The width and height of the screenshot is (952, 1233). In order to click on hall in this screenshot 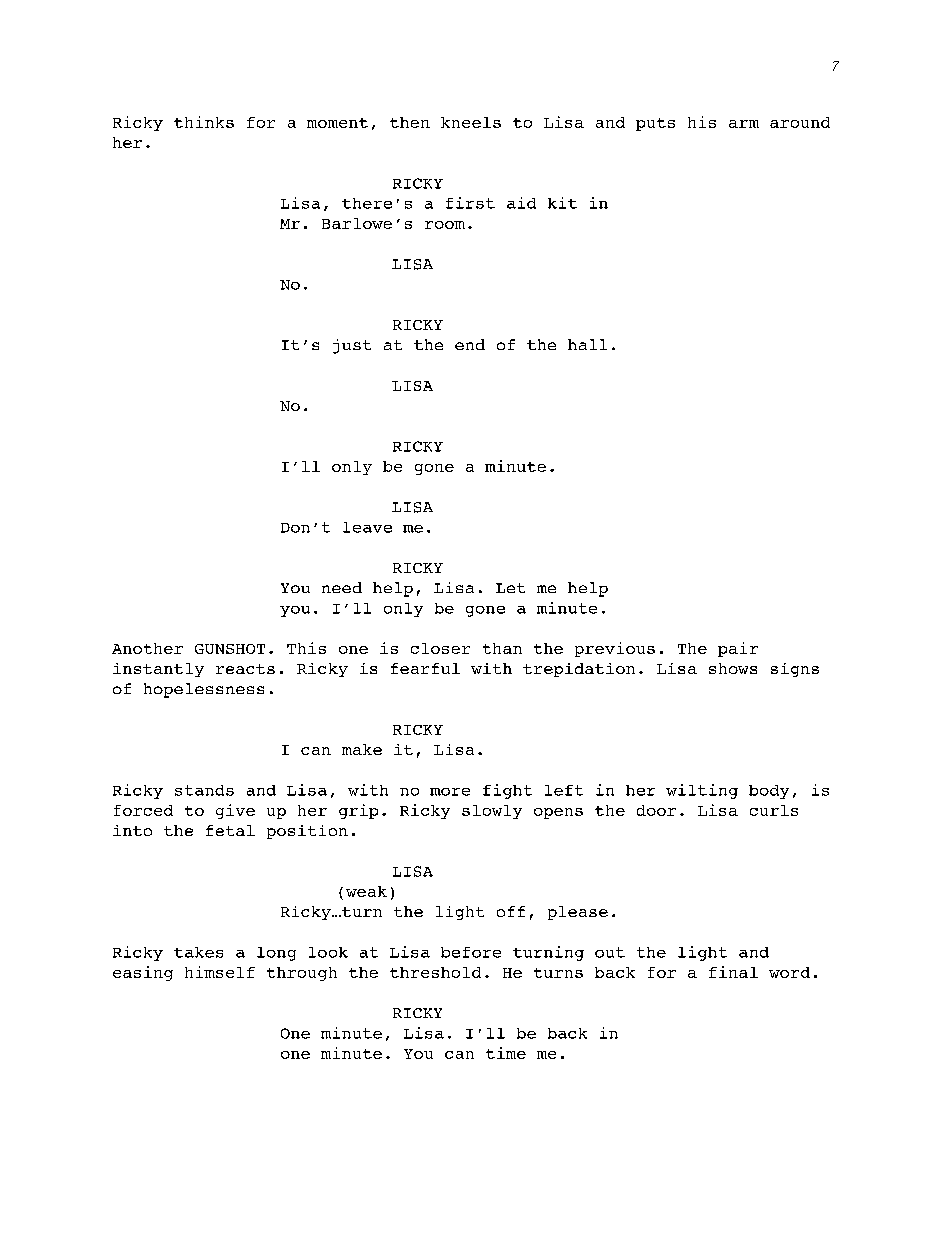, I will do `click(587, 344)`.
